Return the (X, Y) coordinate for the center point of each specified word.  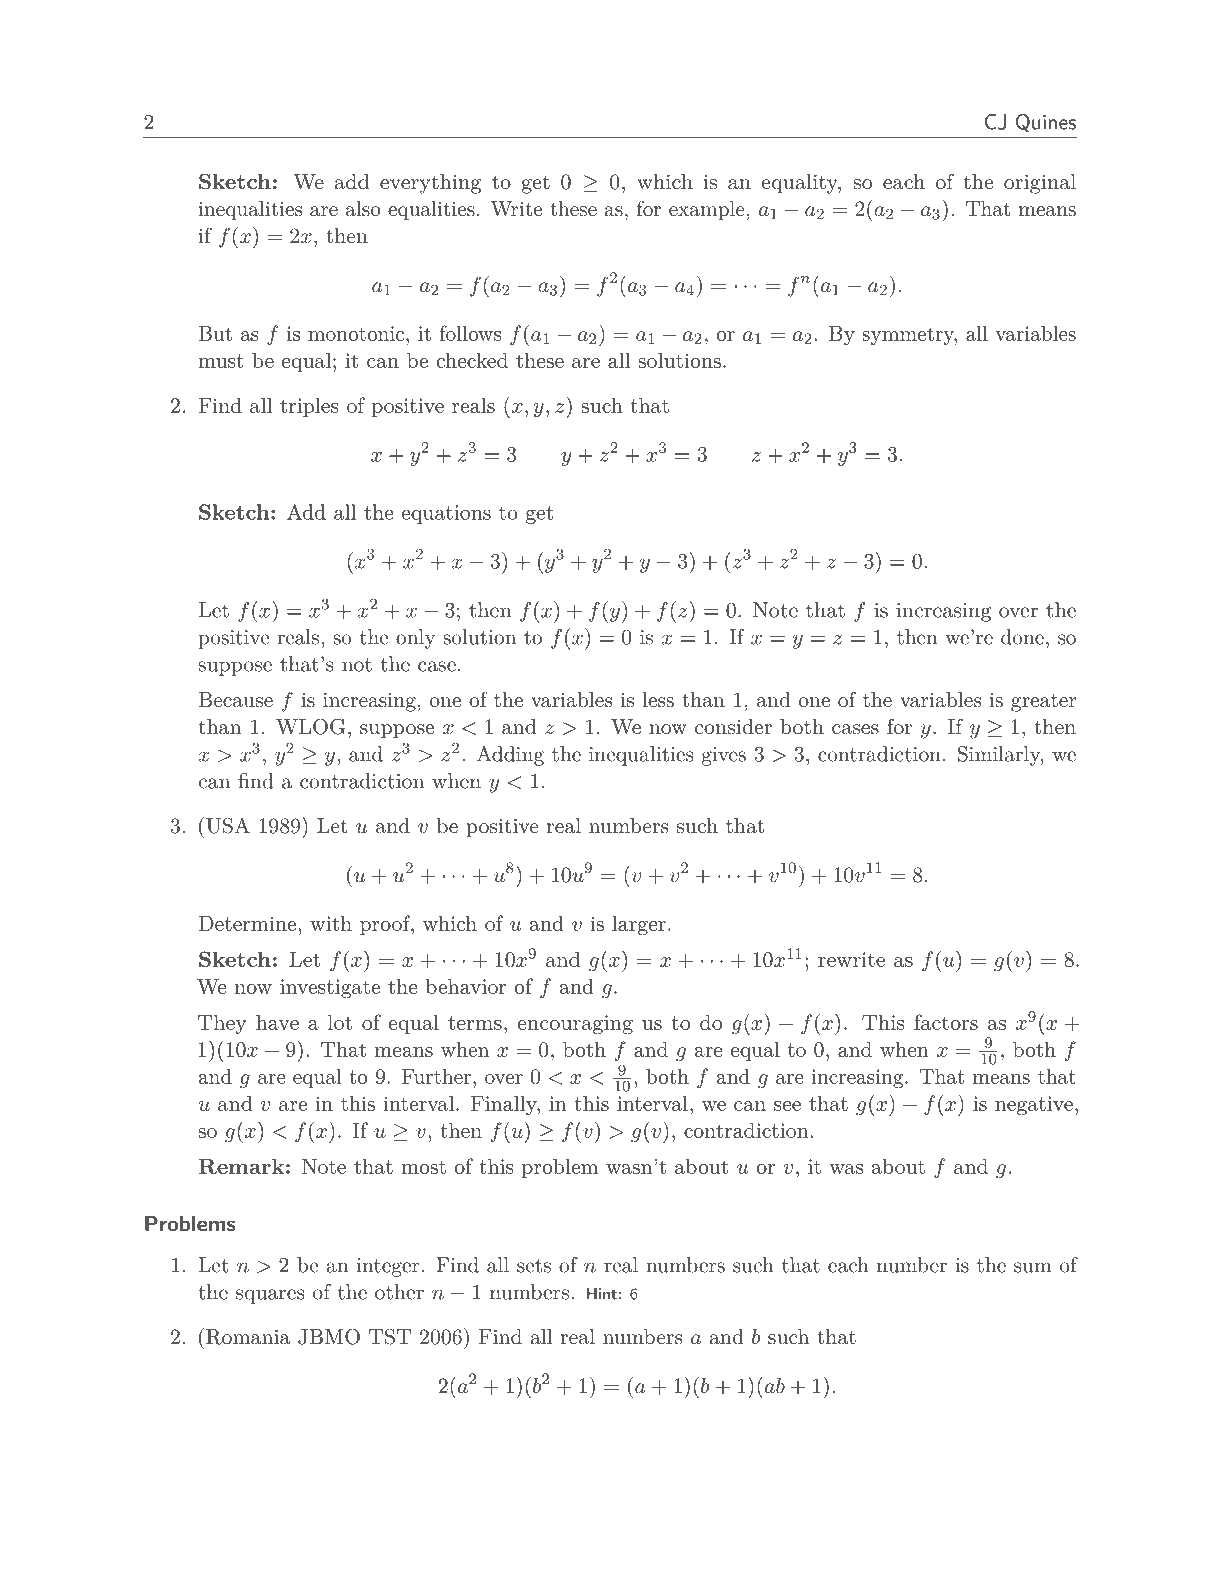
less (658, 700)
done (1022, 637)
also (363, 209)
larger (639, 925)
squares (270, 1296)
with (331, 923)
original (1040, 184)
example (707, 211)
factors (946, 1022)
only (415, 639)
